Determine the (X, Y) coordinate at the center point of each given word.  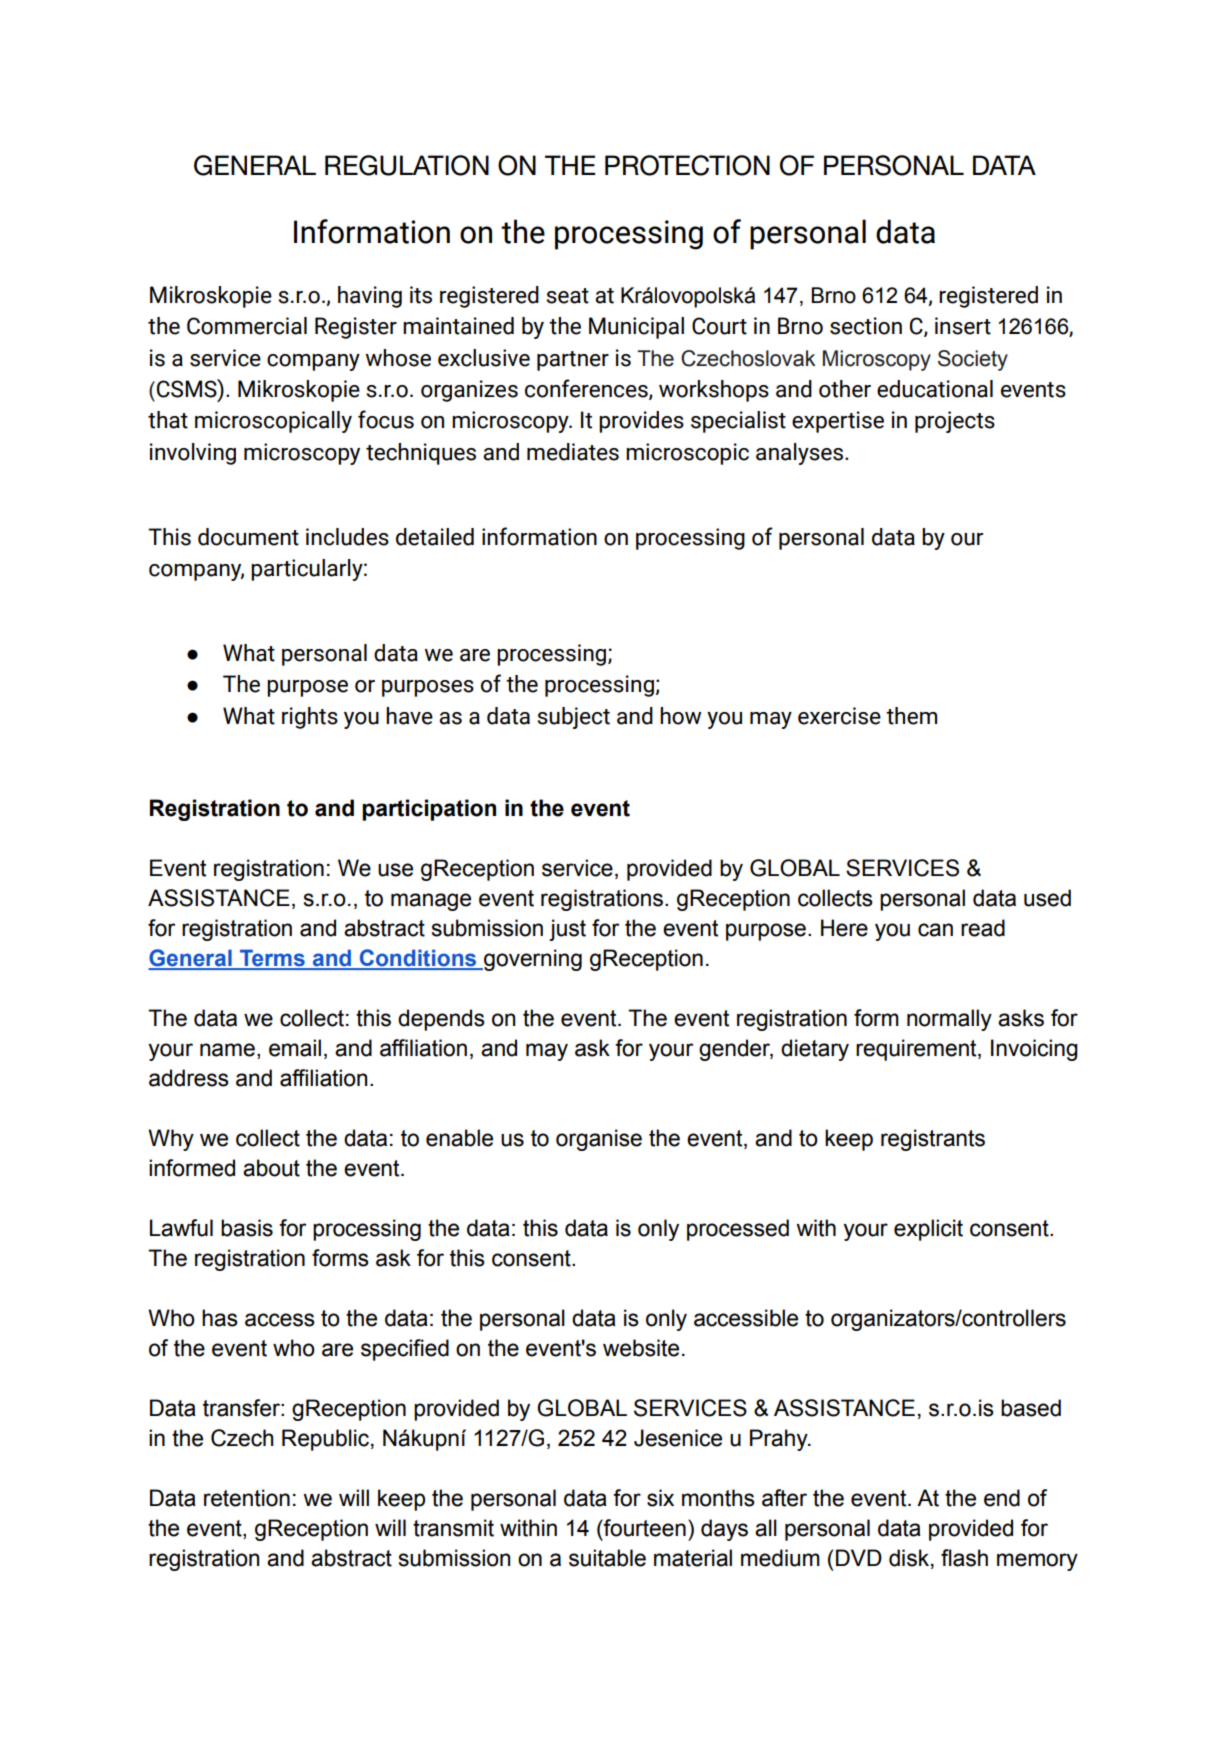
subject (573, 718)
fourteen (644, 1528)
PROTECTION (687, 165)
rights (310, 718)
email (295, 1048)
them (911, 716)
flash (964, 1558)
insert (963, 326)
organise (599, 1140)
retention (247, 1498)
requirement (917, 1050)
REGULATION (407, 165)
